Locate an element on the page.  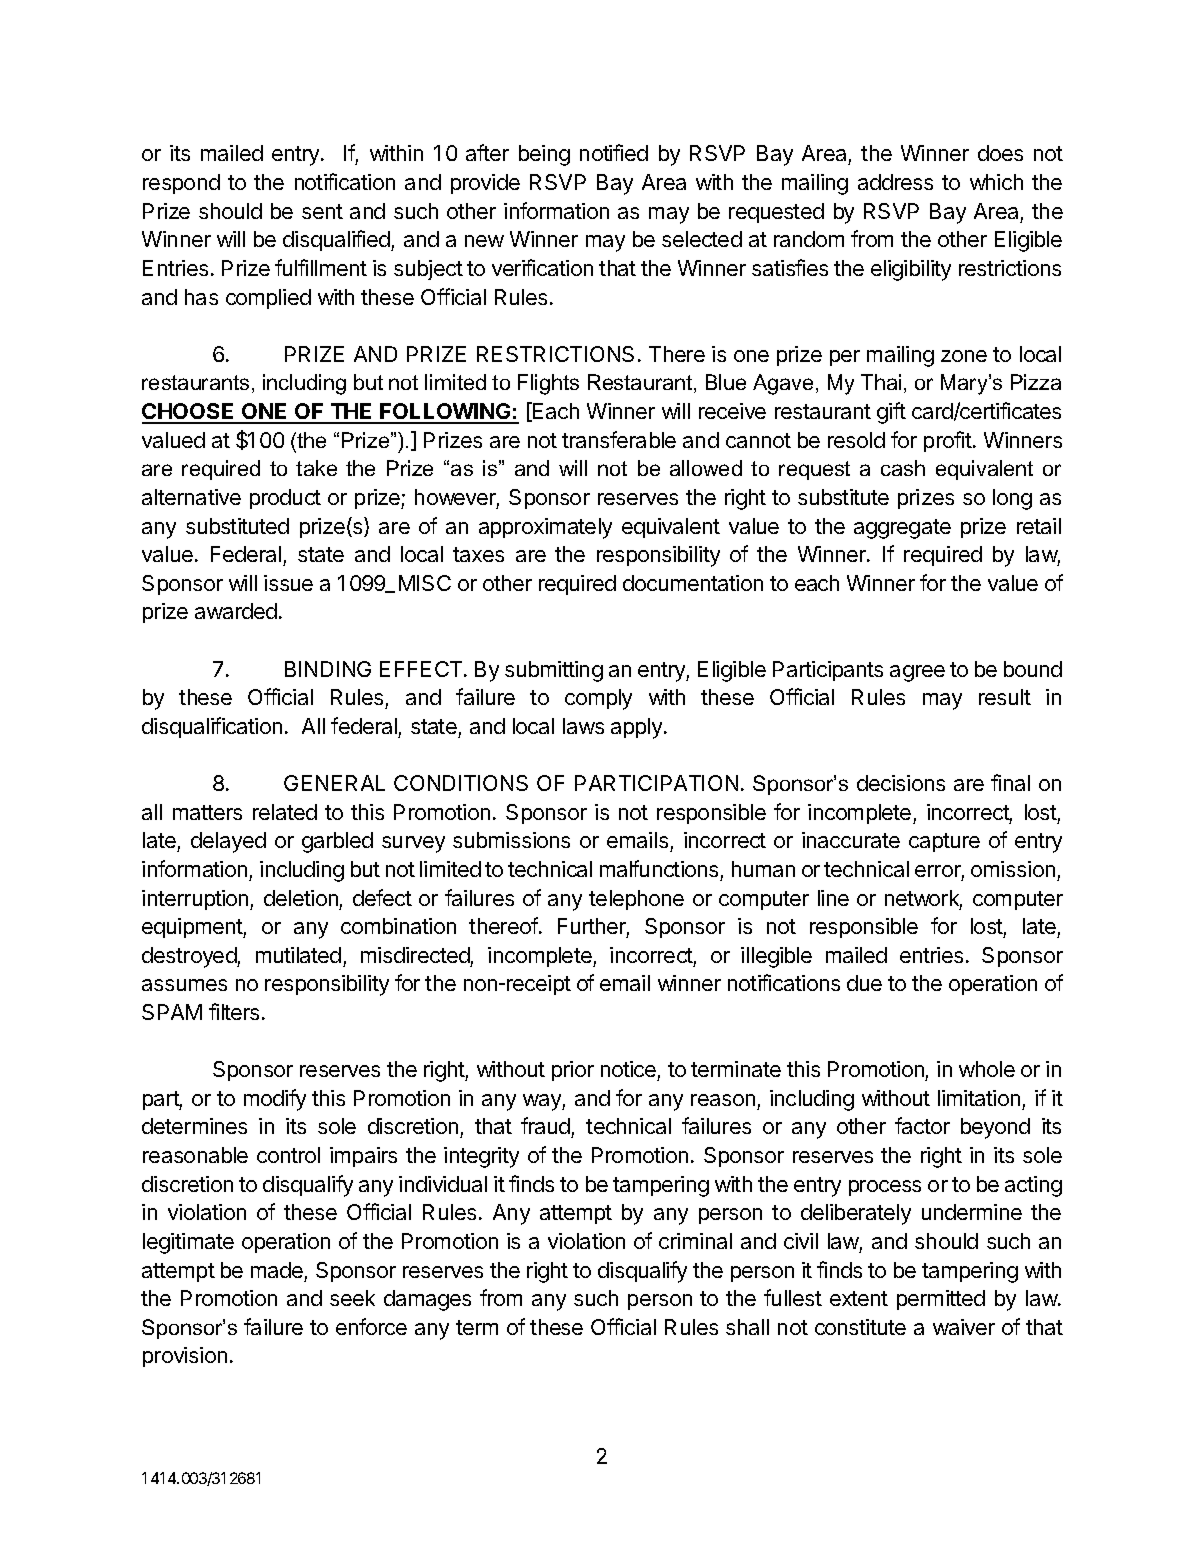
transferable is located at coordinates (619, 439).
